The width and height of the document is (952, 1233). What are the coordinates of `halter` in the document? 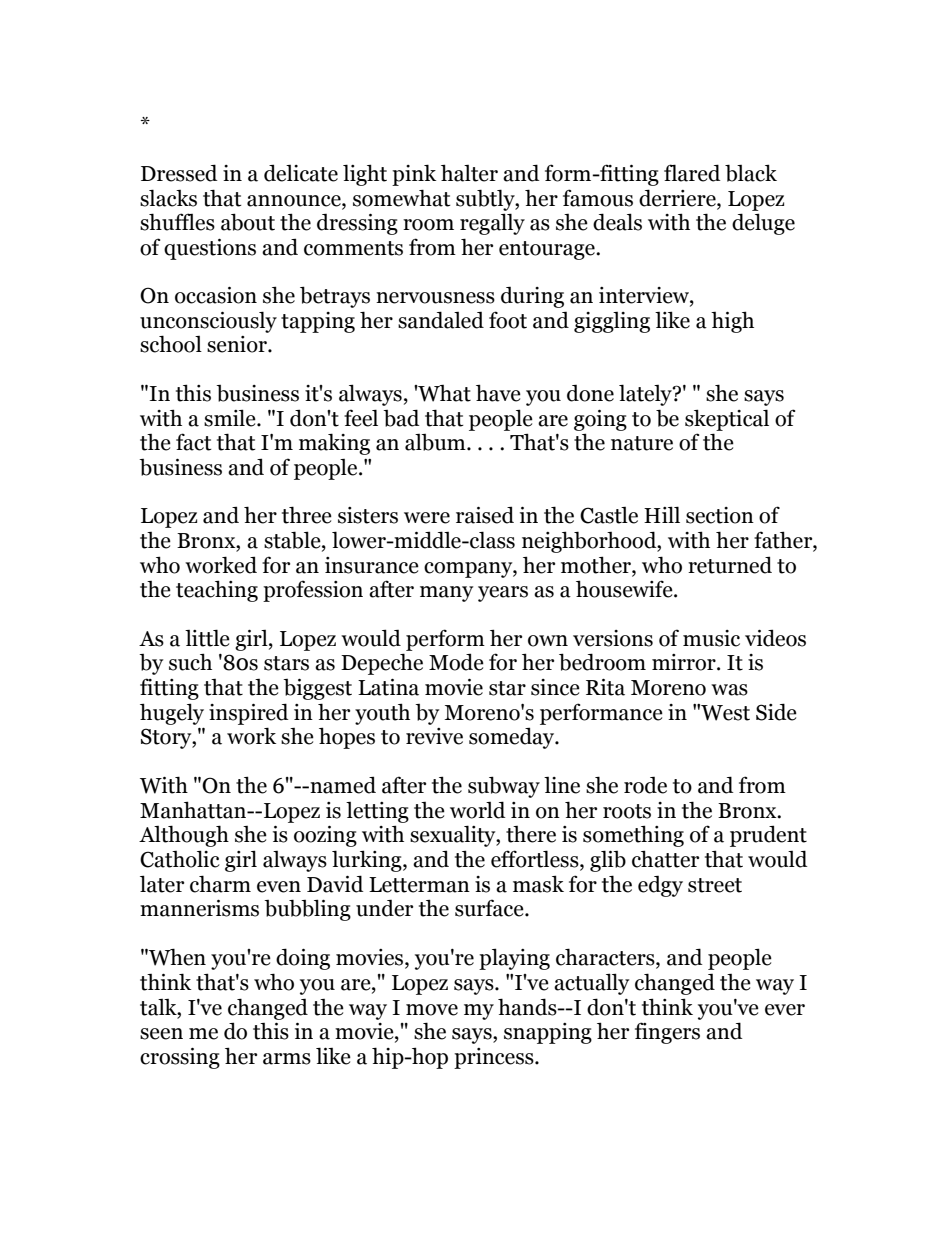 It's located at (469, 173).
